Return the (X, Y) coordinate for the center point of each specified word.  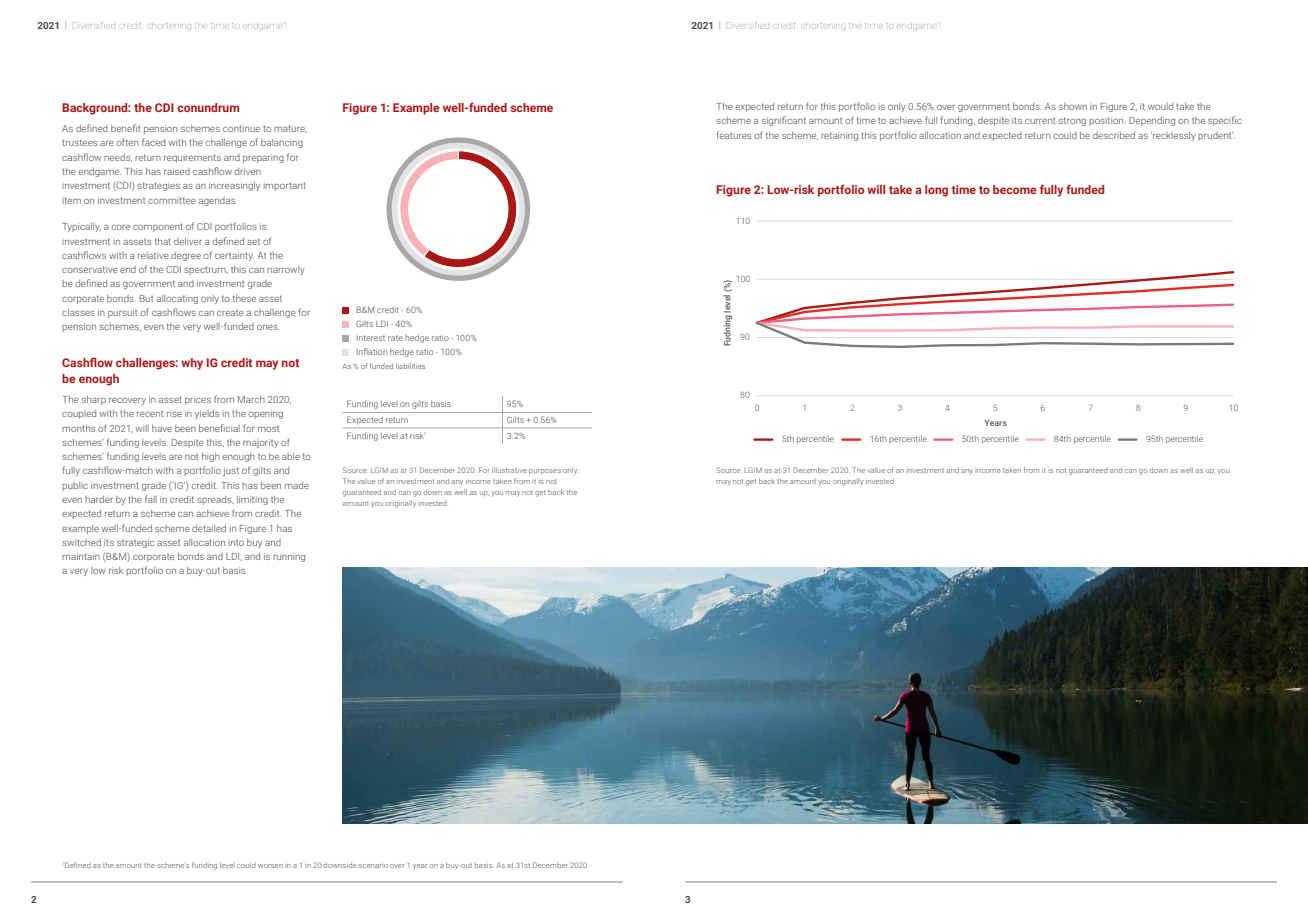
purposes (545, 471)
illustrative (509, 470)
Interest (371, 338)
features (734, 135)
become (1015, 189)
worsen (270, 866)
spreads (215, 500)
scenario (373, 866)
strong (1072, 121)
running (289, 557)
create (230, 313)
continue (241, 128)
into (236, 542)
